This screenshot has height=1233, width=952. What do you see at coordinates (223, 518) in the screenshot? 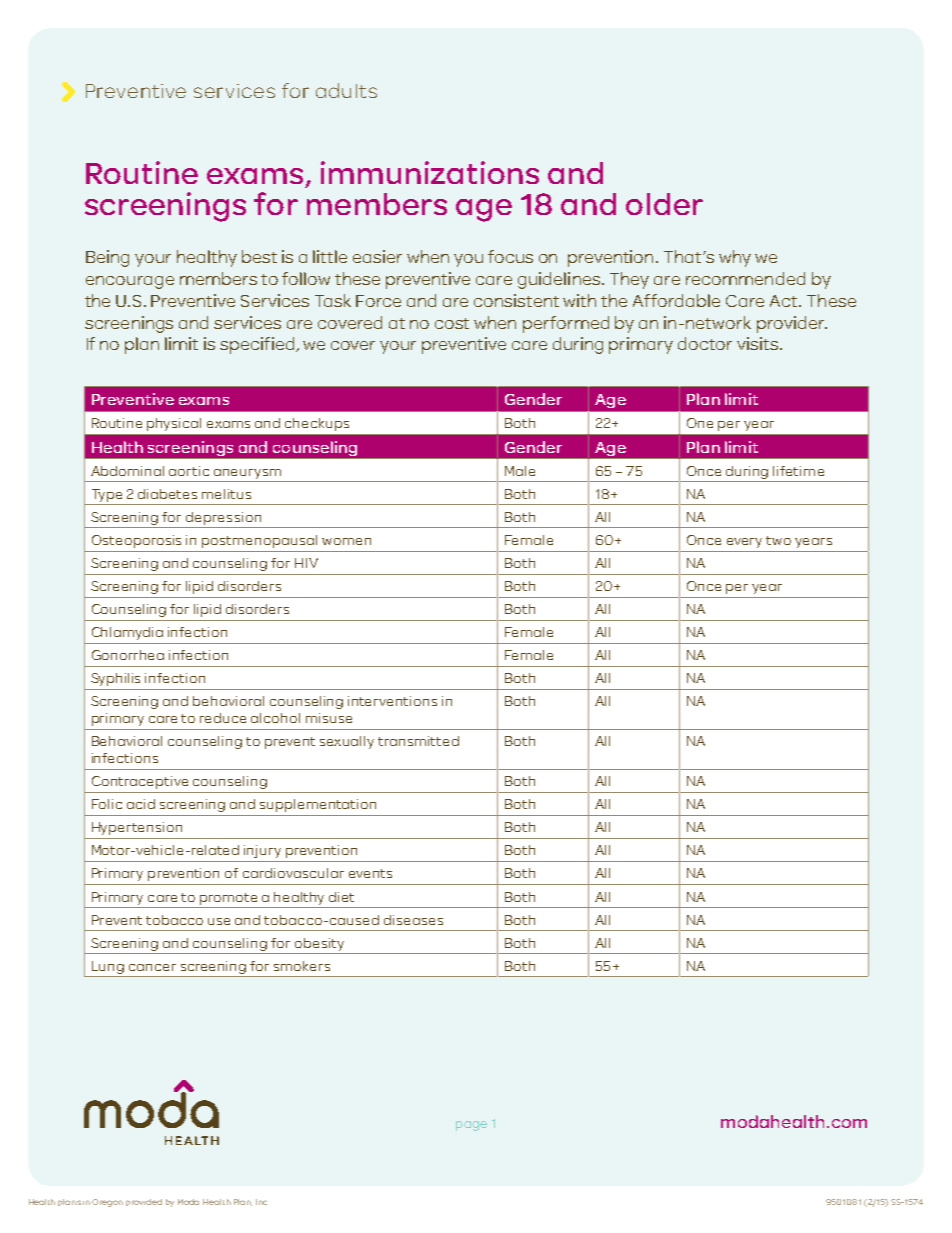
I see `depression` at bounding box center [223, 518].
